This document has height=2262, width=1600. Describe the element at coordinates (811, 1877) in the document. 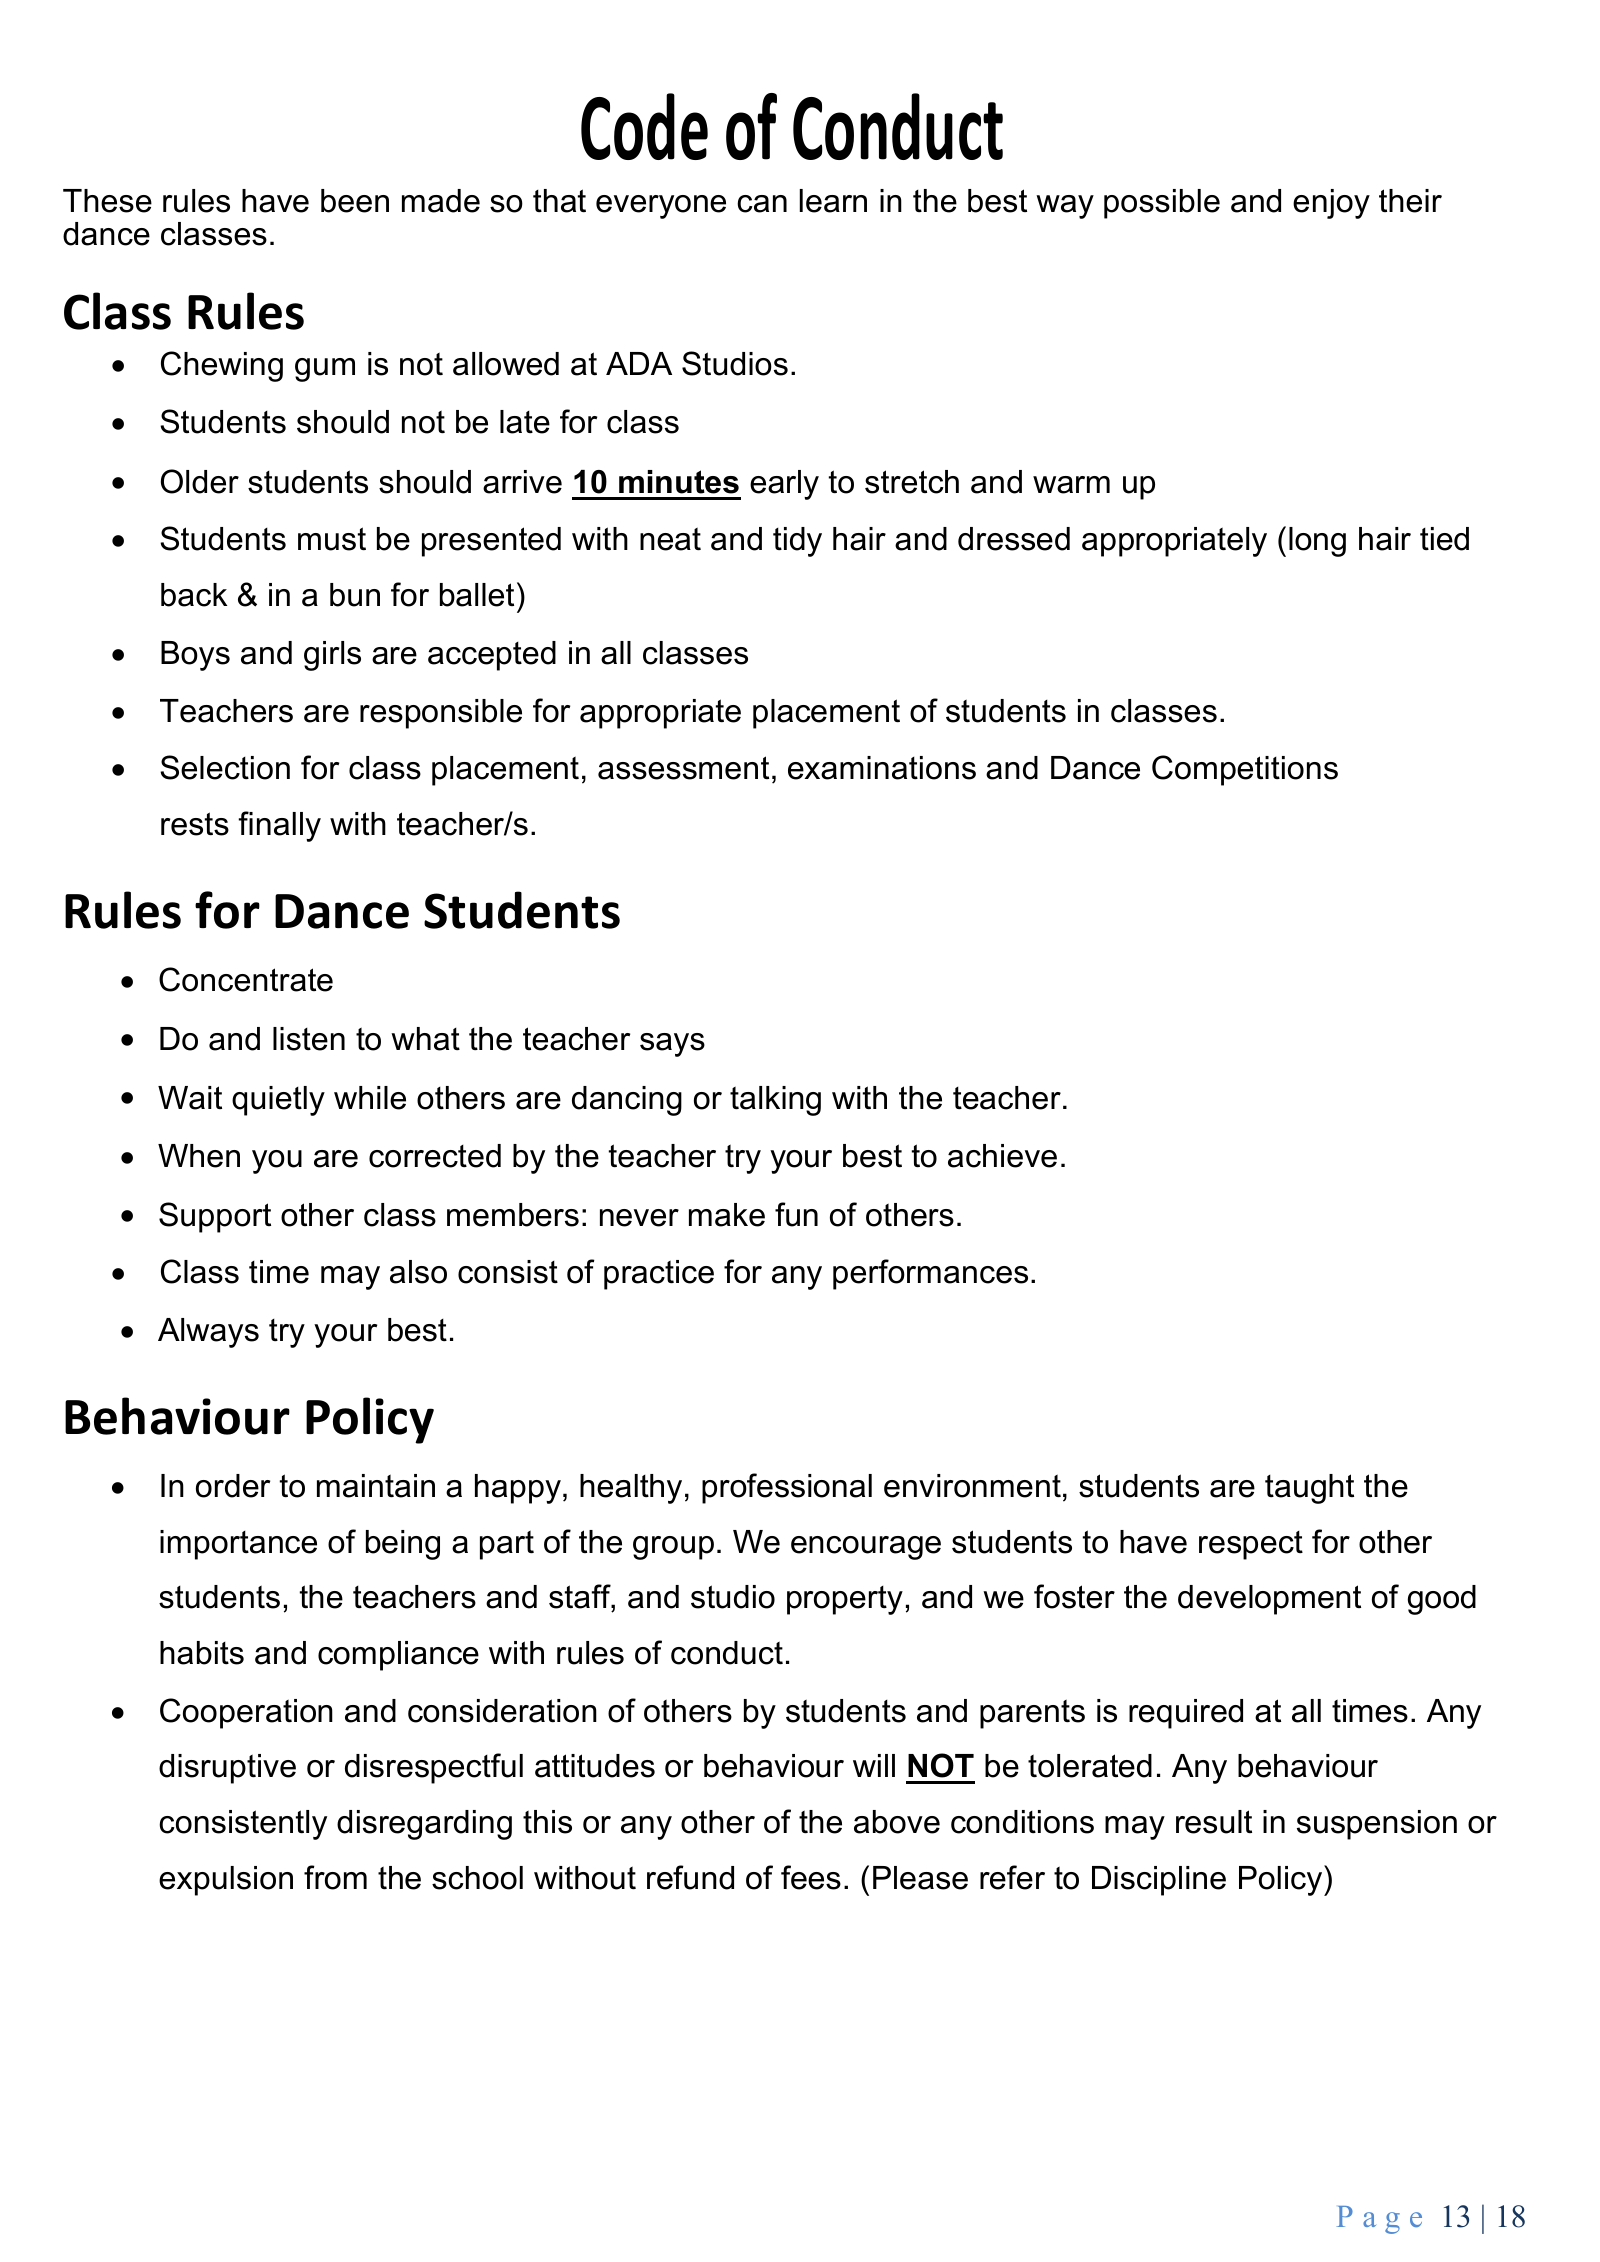

I see `fees` at that location.
